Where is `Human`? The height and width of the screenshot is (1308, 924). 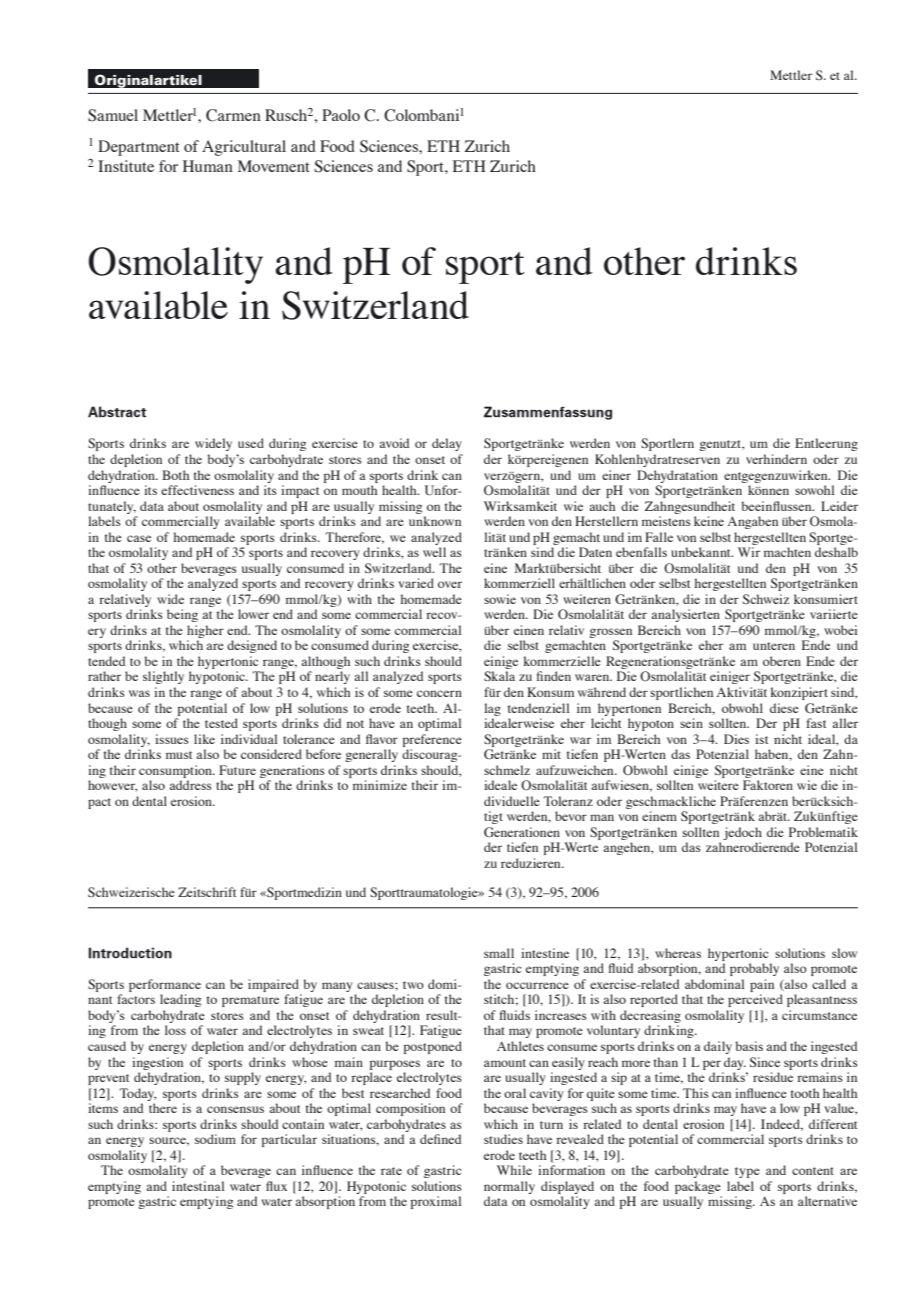
Human is located at coordinates (208, 166).
